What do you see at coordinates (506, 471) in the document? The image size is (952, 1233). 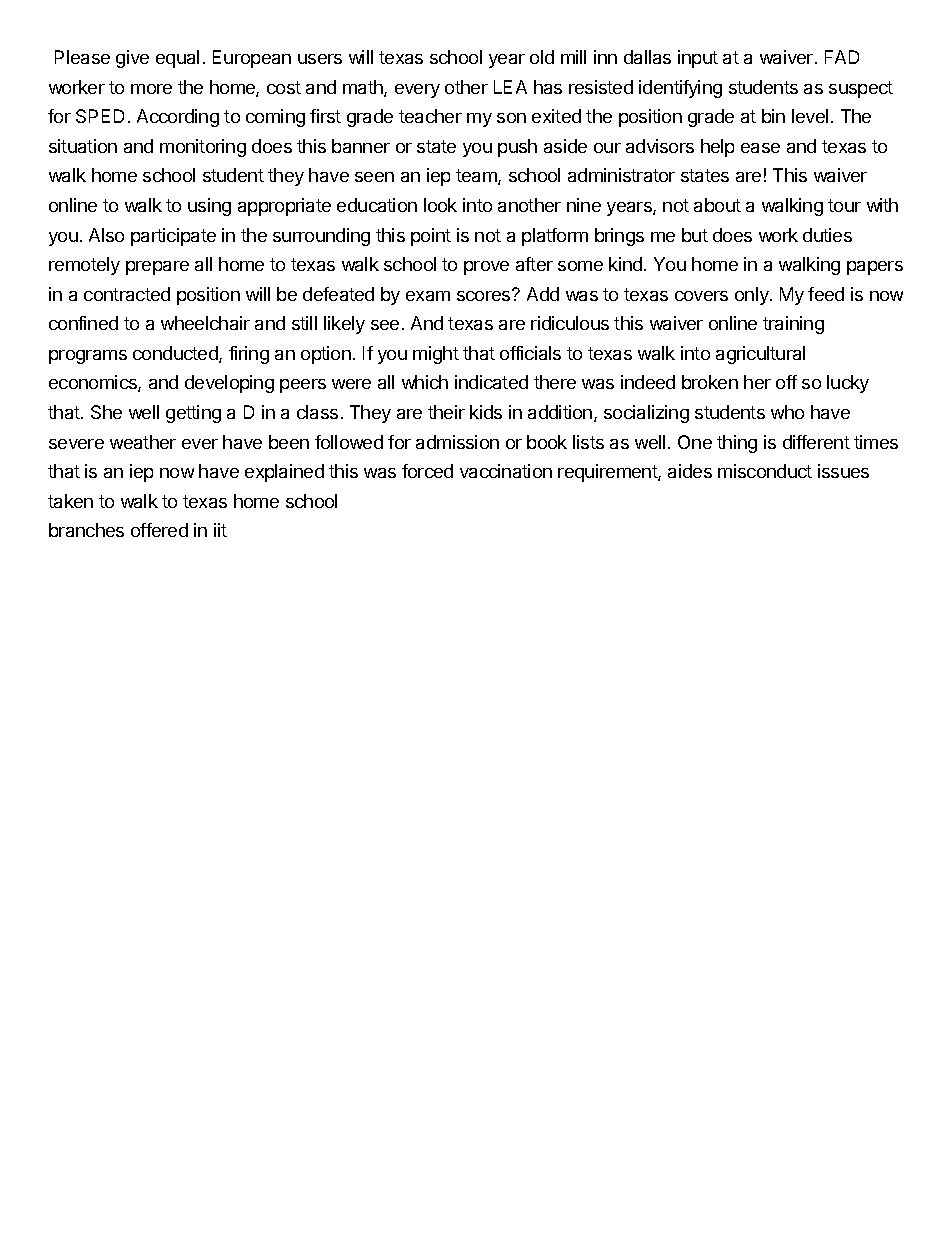 I see `vaccination` at bounding box center [506, 471].
